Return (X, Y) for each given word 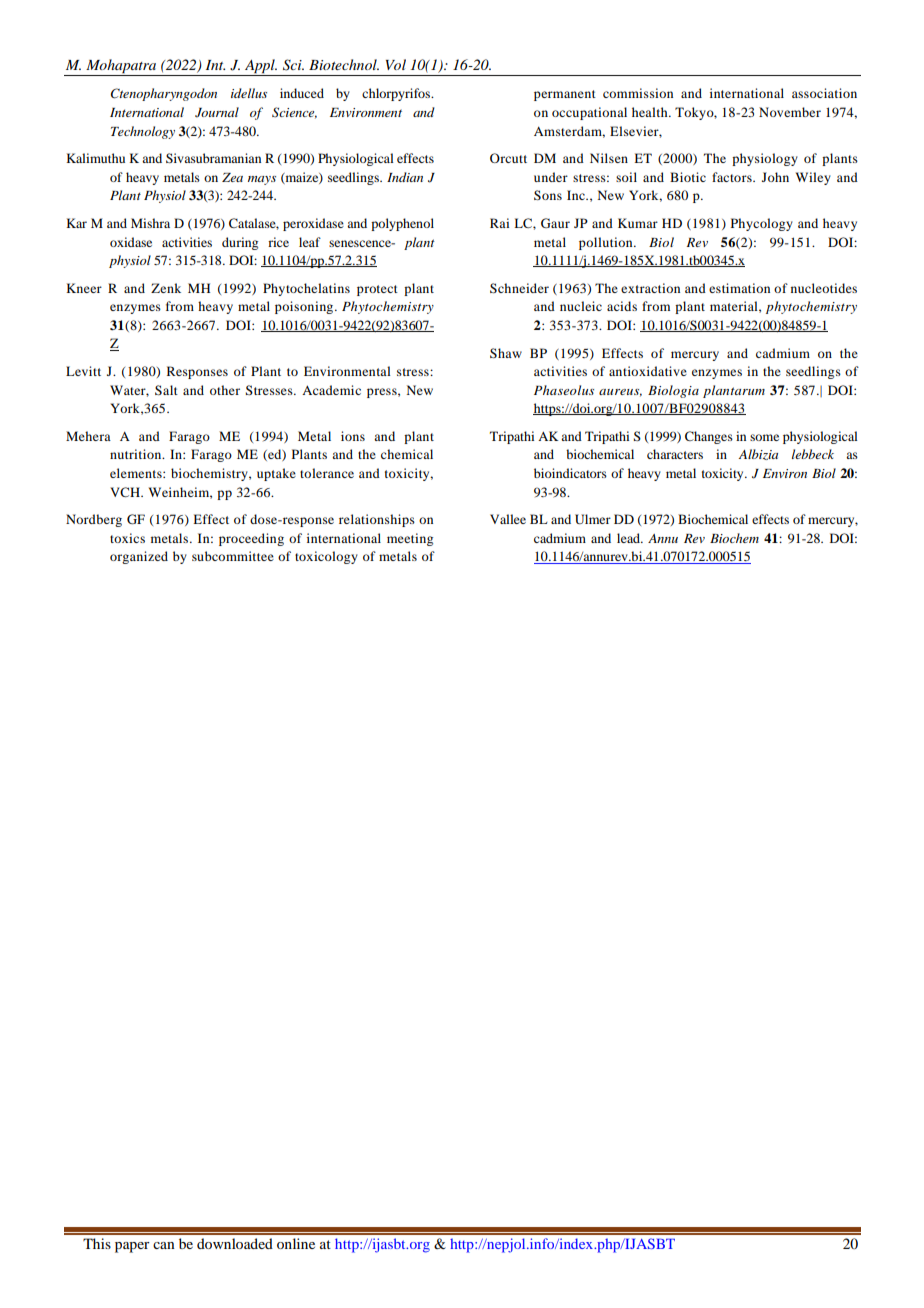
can (164, 1245)
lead (630, 538)
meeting (410, 539)
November (790, 112)
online (296, 1243)
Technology (143, 132)
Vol (396, 64)
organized (139, 557)
